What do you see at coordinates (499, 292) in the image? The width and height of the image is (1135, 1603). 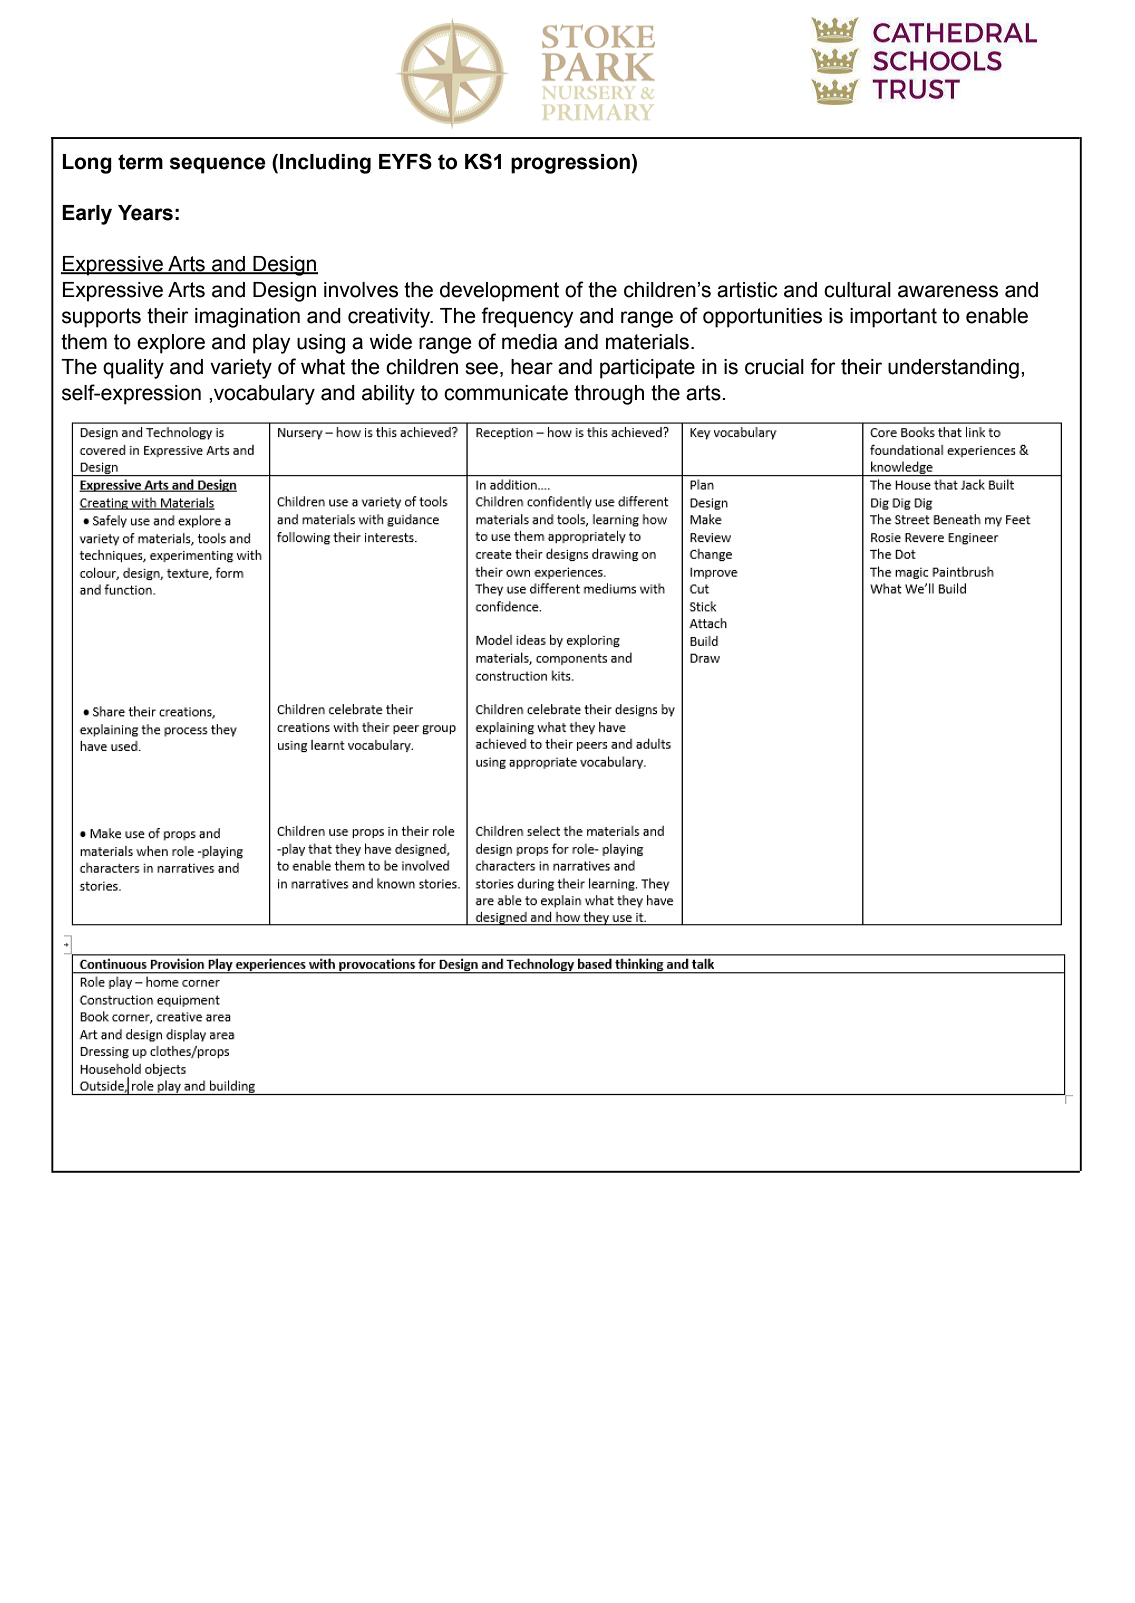 I see `development` at bounding box center [499, 292].
